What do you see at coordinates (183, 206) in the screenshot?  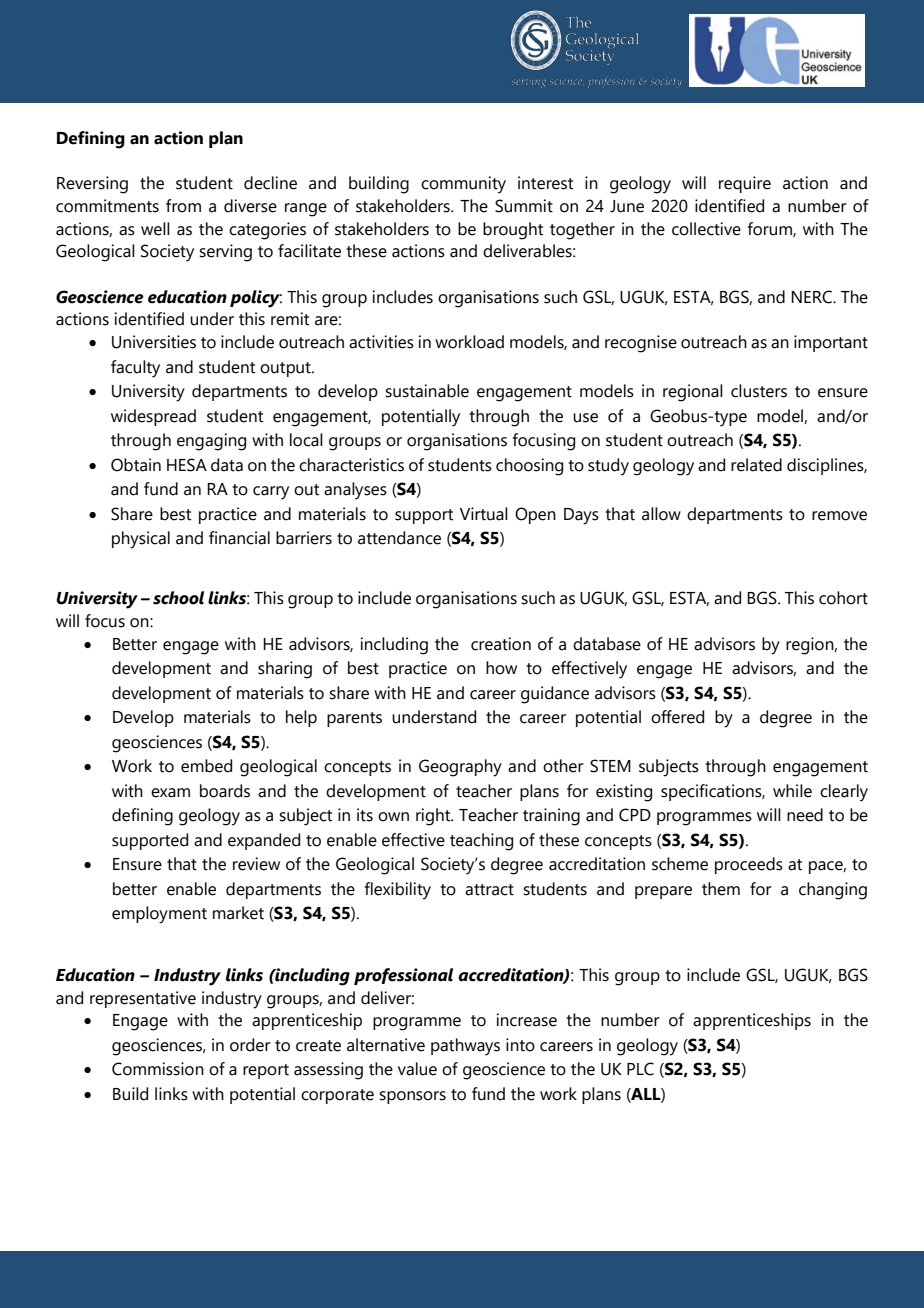 I see `from` at bounding box center [183, 206].
